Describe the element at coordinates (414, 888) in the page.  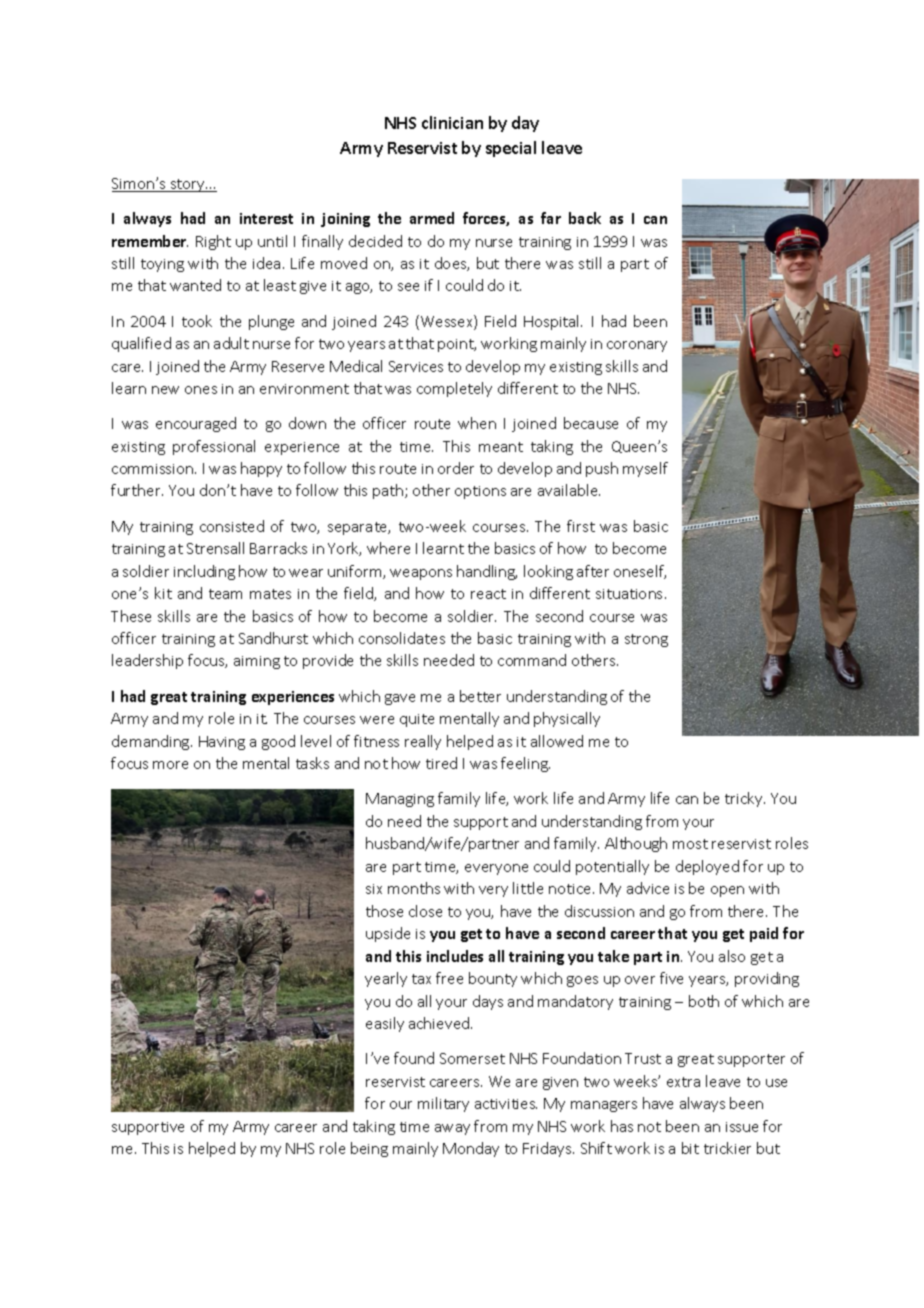
I see `months` at that location.
